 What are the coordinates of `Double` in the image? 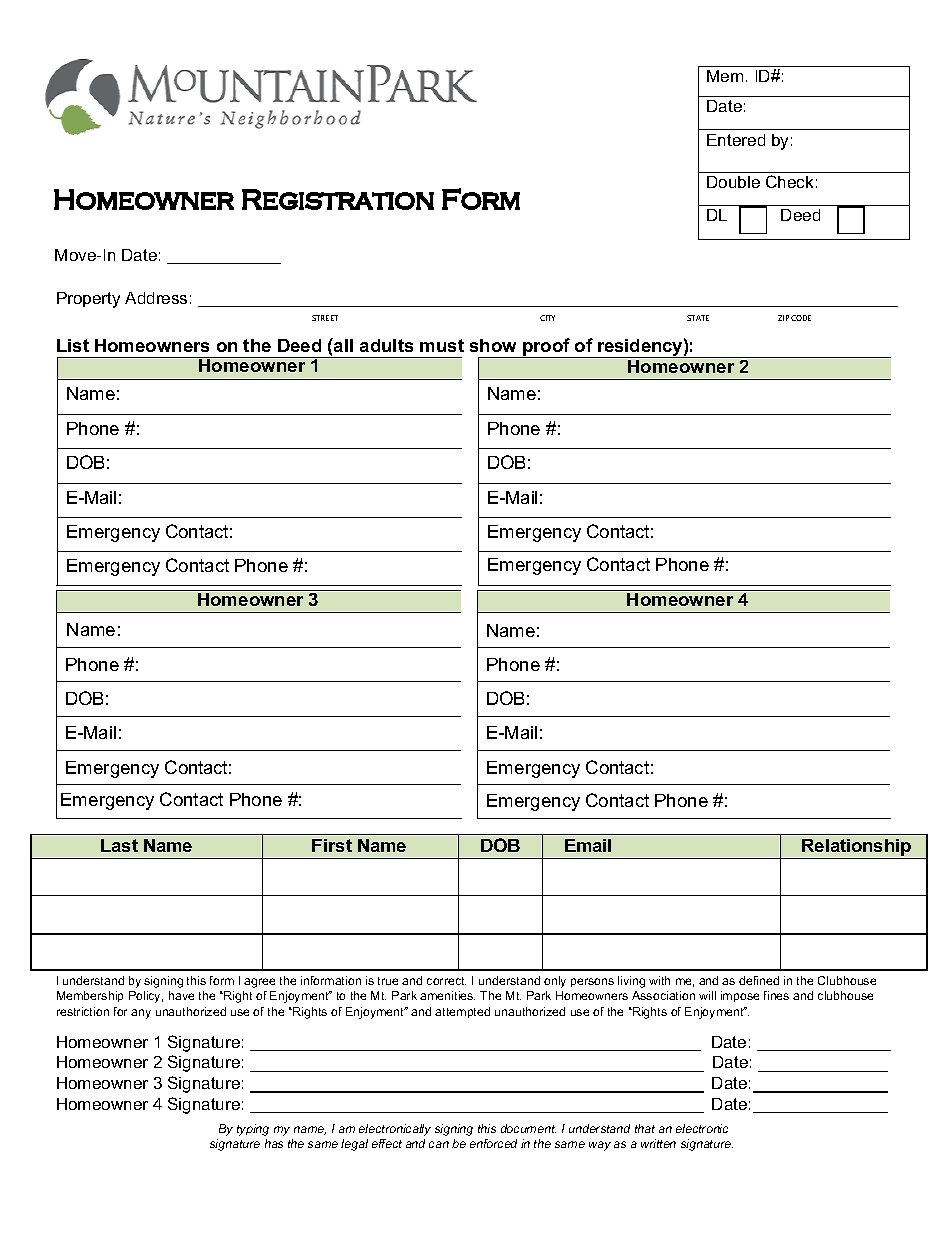 It's located at (733, 182).
